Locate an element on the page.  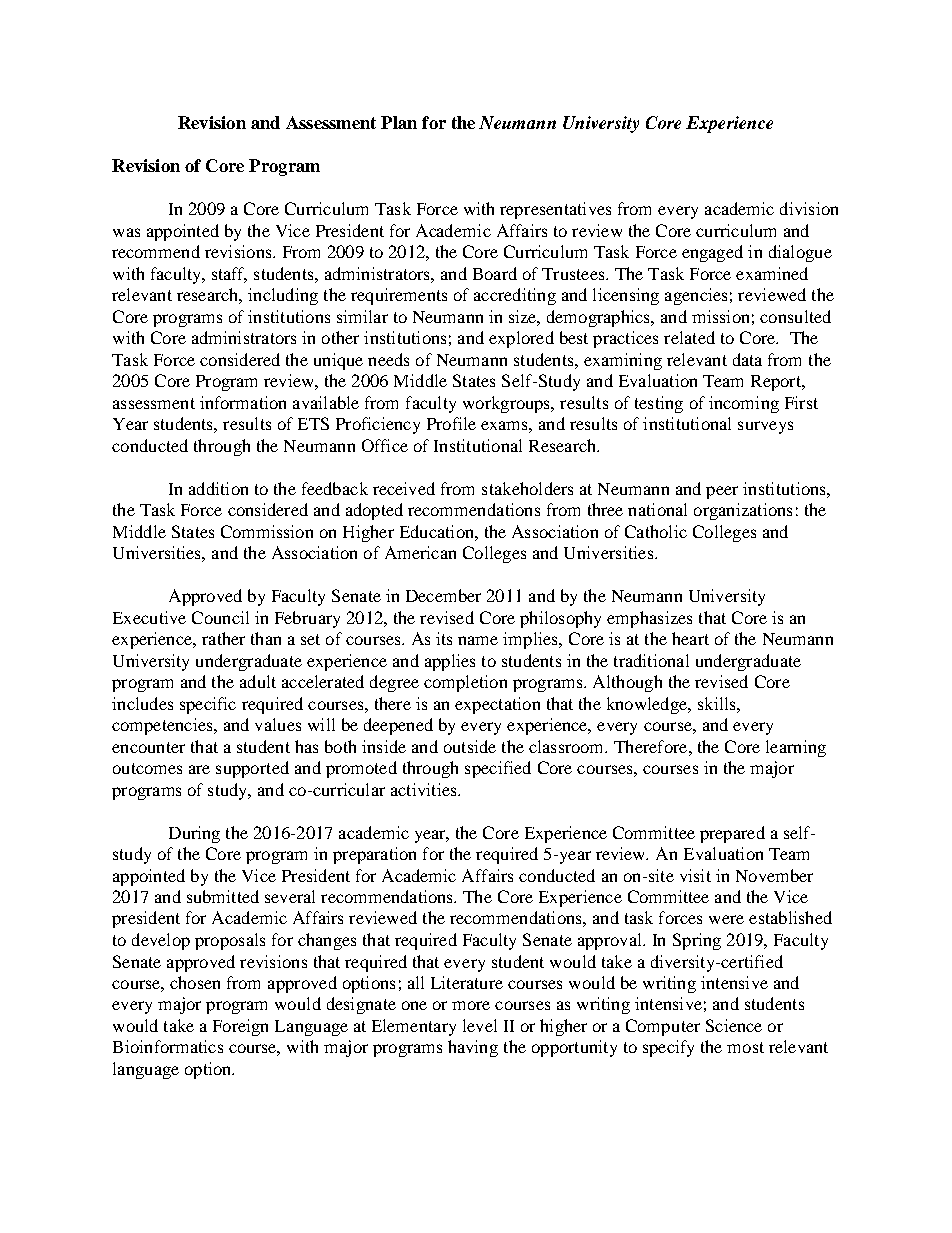
staff is located at coordinates (229, 275).
